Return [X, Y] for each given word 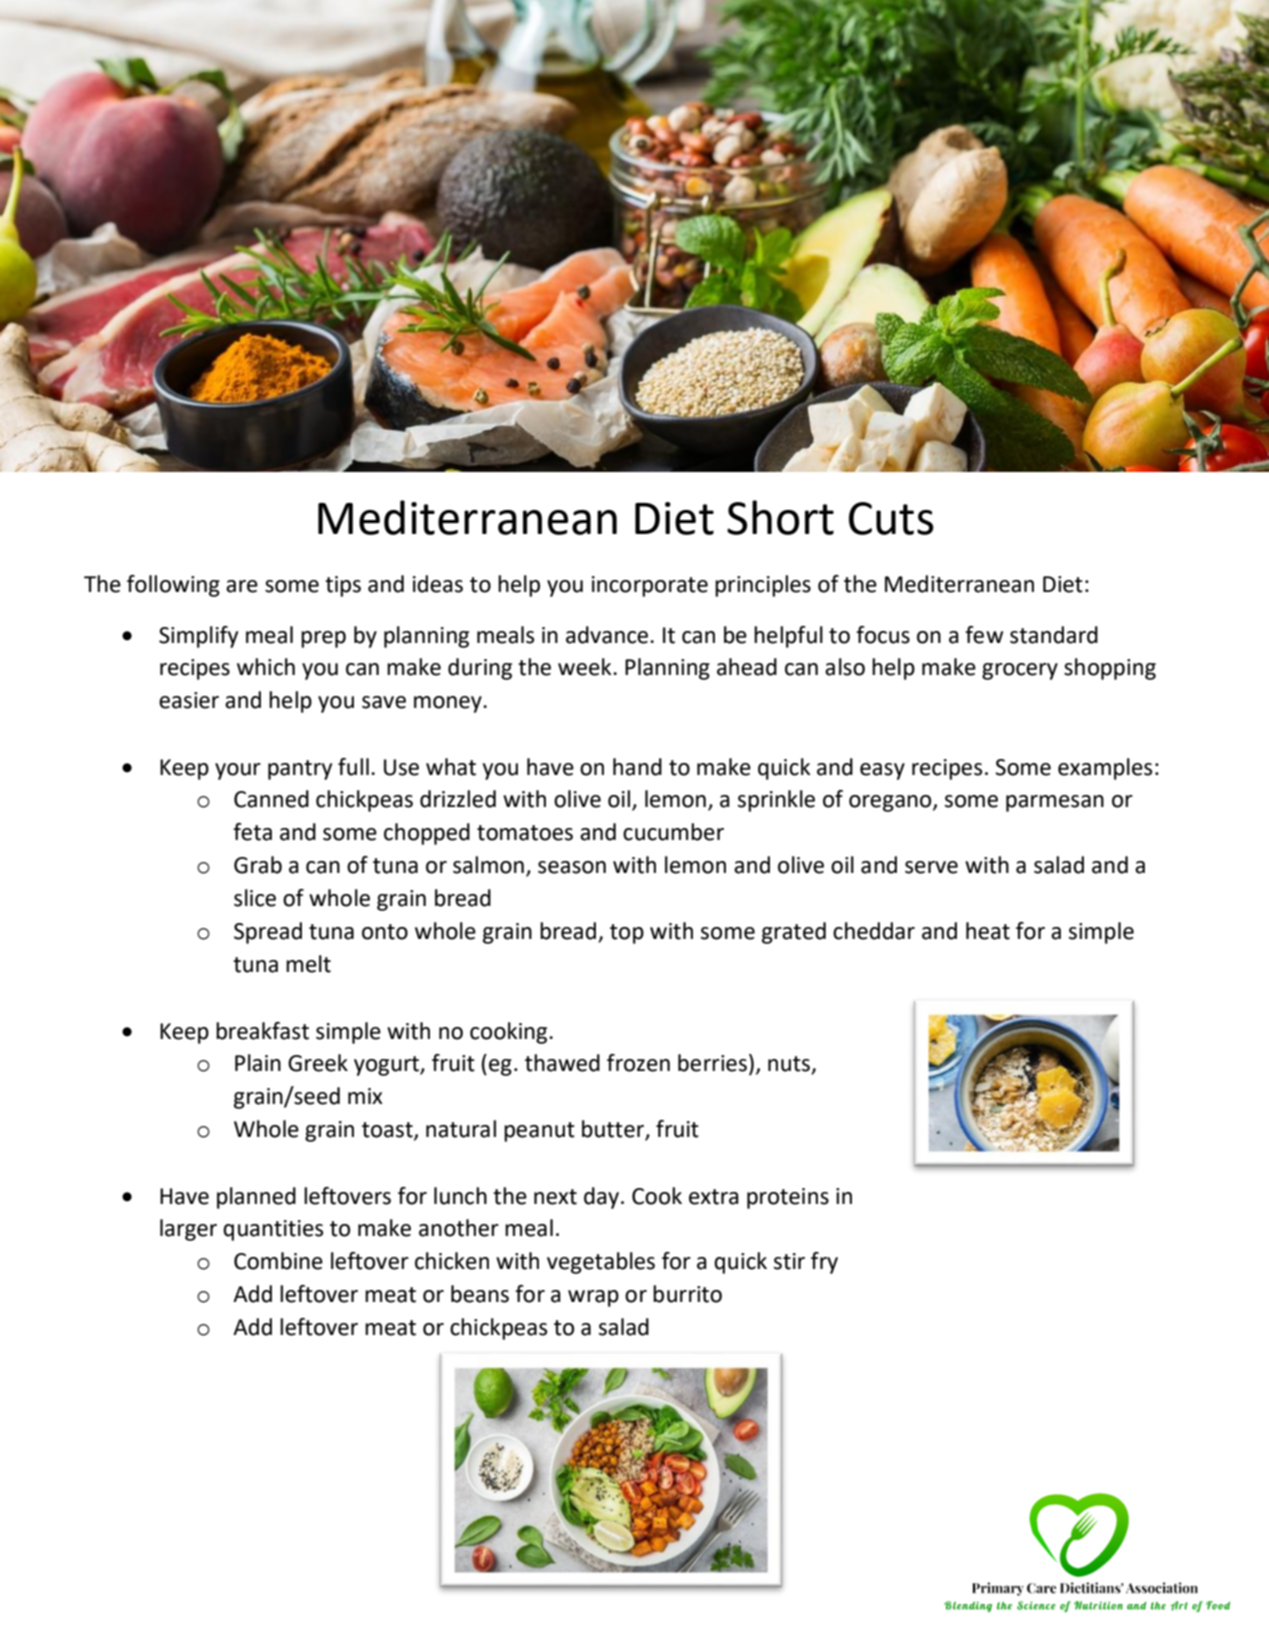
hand [637, 767]
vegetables [601, 1263]
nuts [790, 1065]
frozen [638, 1063]
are [242, 586]
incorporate [650, 586]
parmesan [1055, 803]
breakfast [262, 1031]
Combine [278, 1261]
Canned [271, 799]
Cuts [891, 518]
